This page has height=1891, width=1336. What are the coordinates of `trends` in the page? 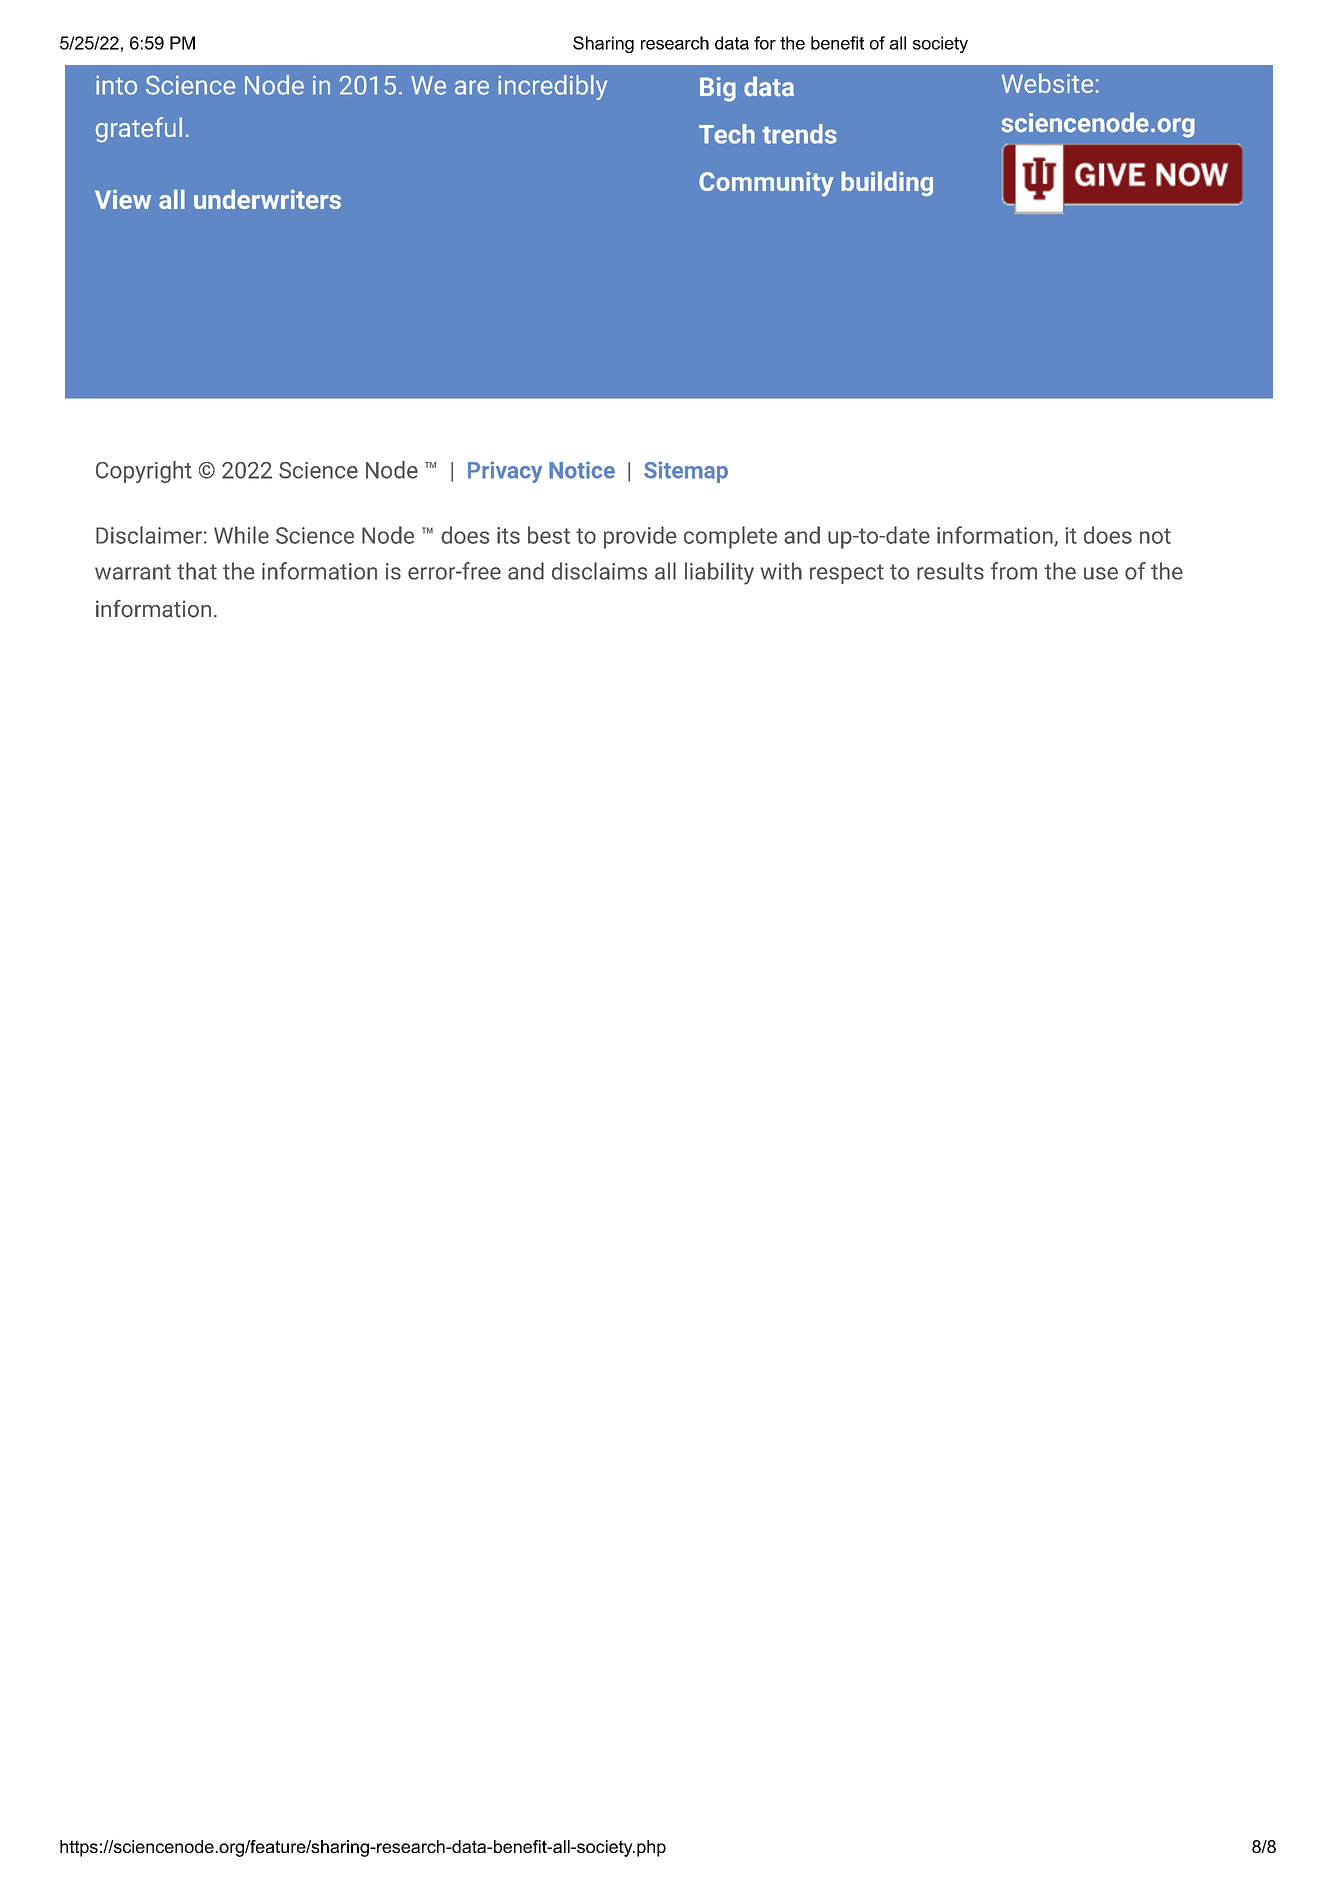 It's located at (799, 134).
